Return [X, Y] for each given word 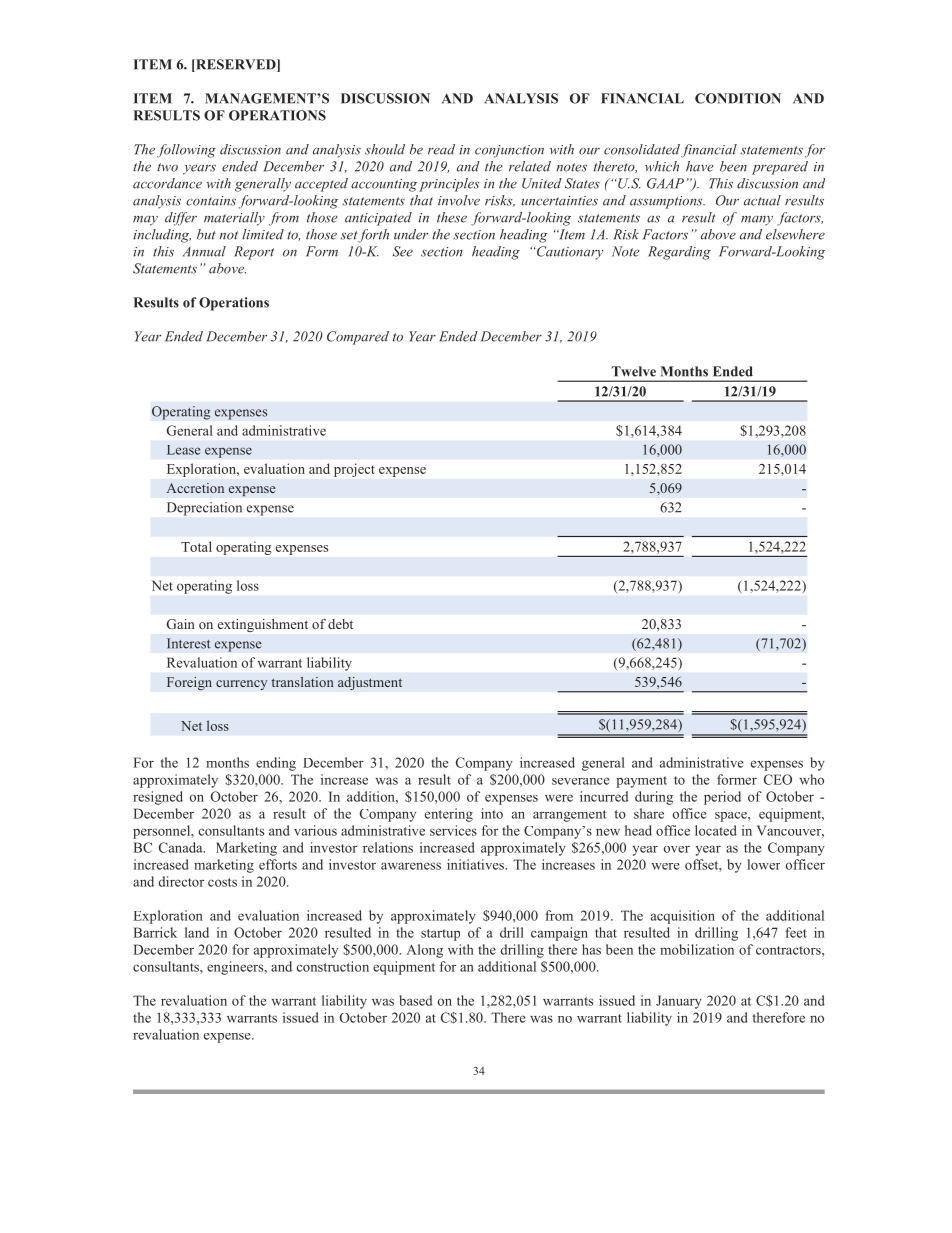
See [403, 251]
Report [254, 253]
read [441, 149]
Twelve [633, 371]
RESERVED [236, 65]
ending [276, 764]
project [354, 470]
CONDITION [738, 98]
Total [196, 546]
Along [424, 951]
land [197, 932]
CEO [778, 779]
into [492, 813]
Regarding [679, 253]
